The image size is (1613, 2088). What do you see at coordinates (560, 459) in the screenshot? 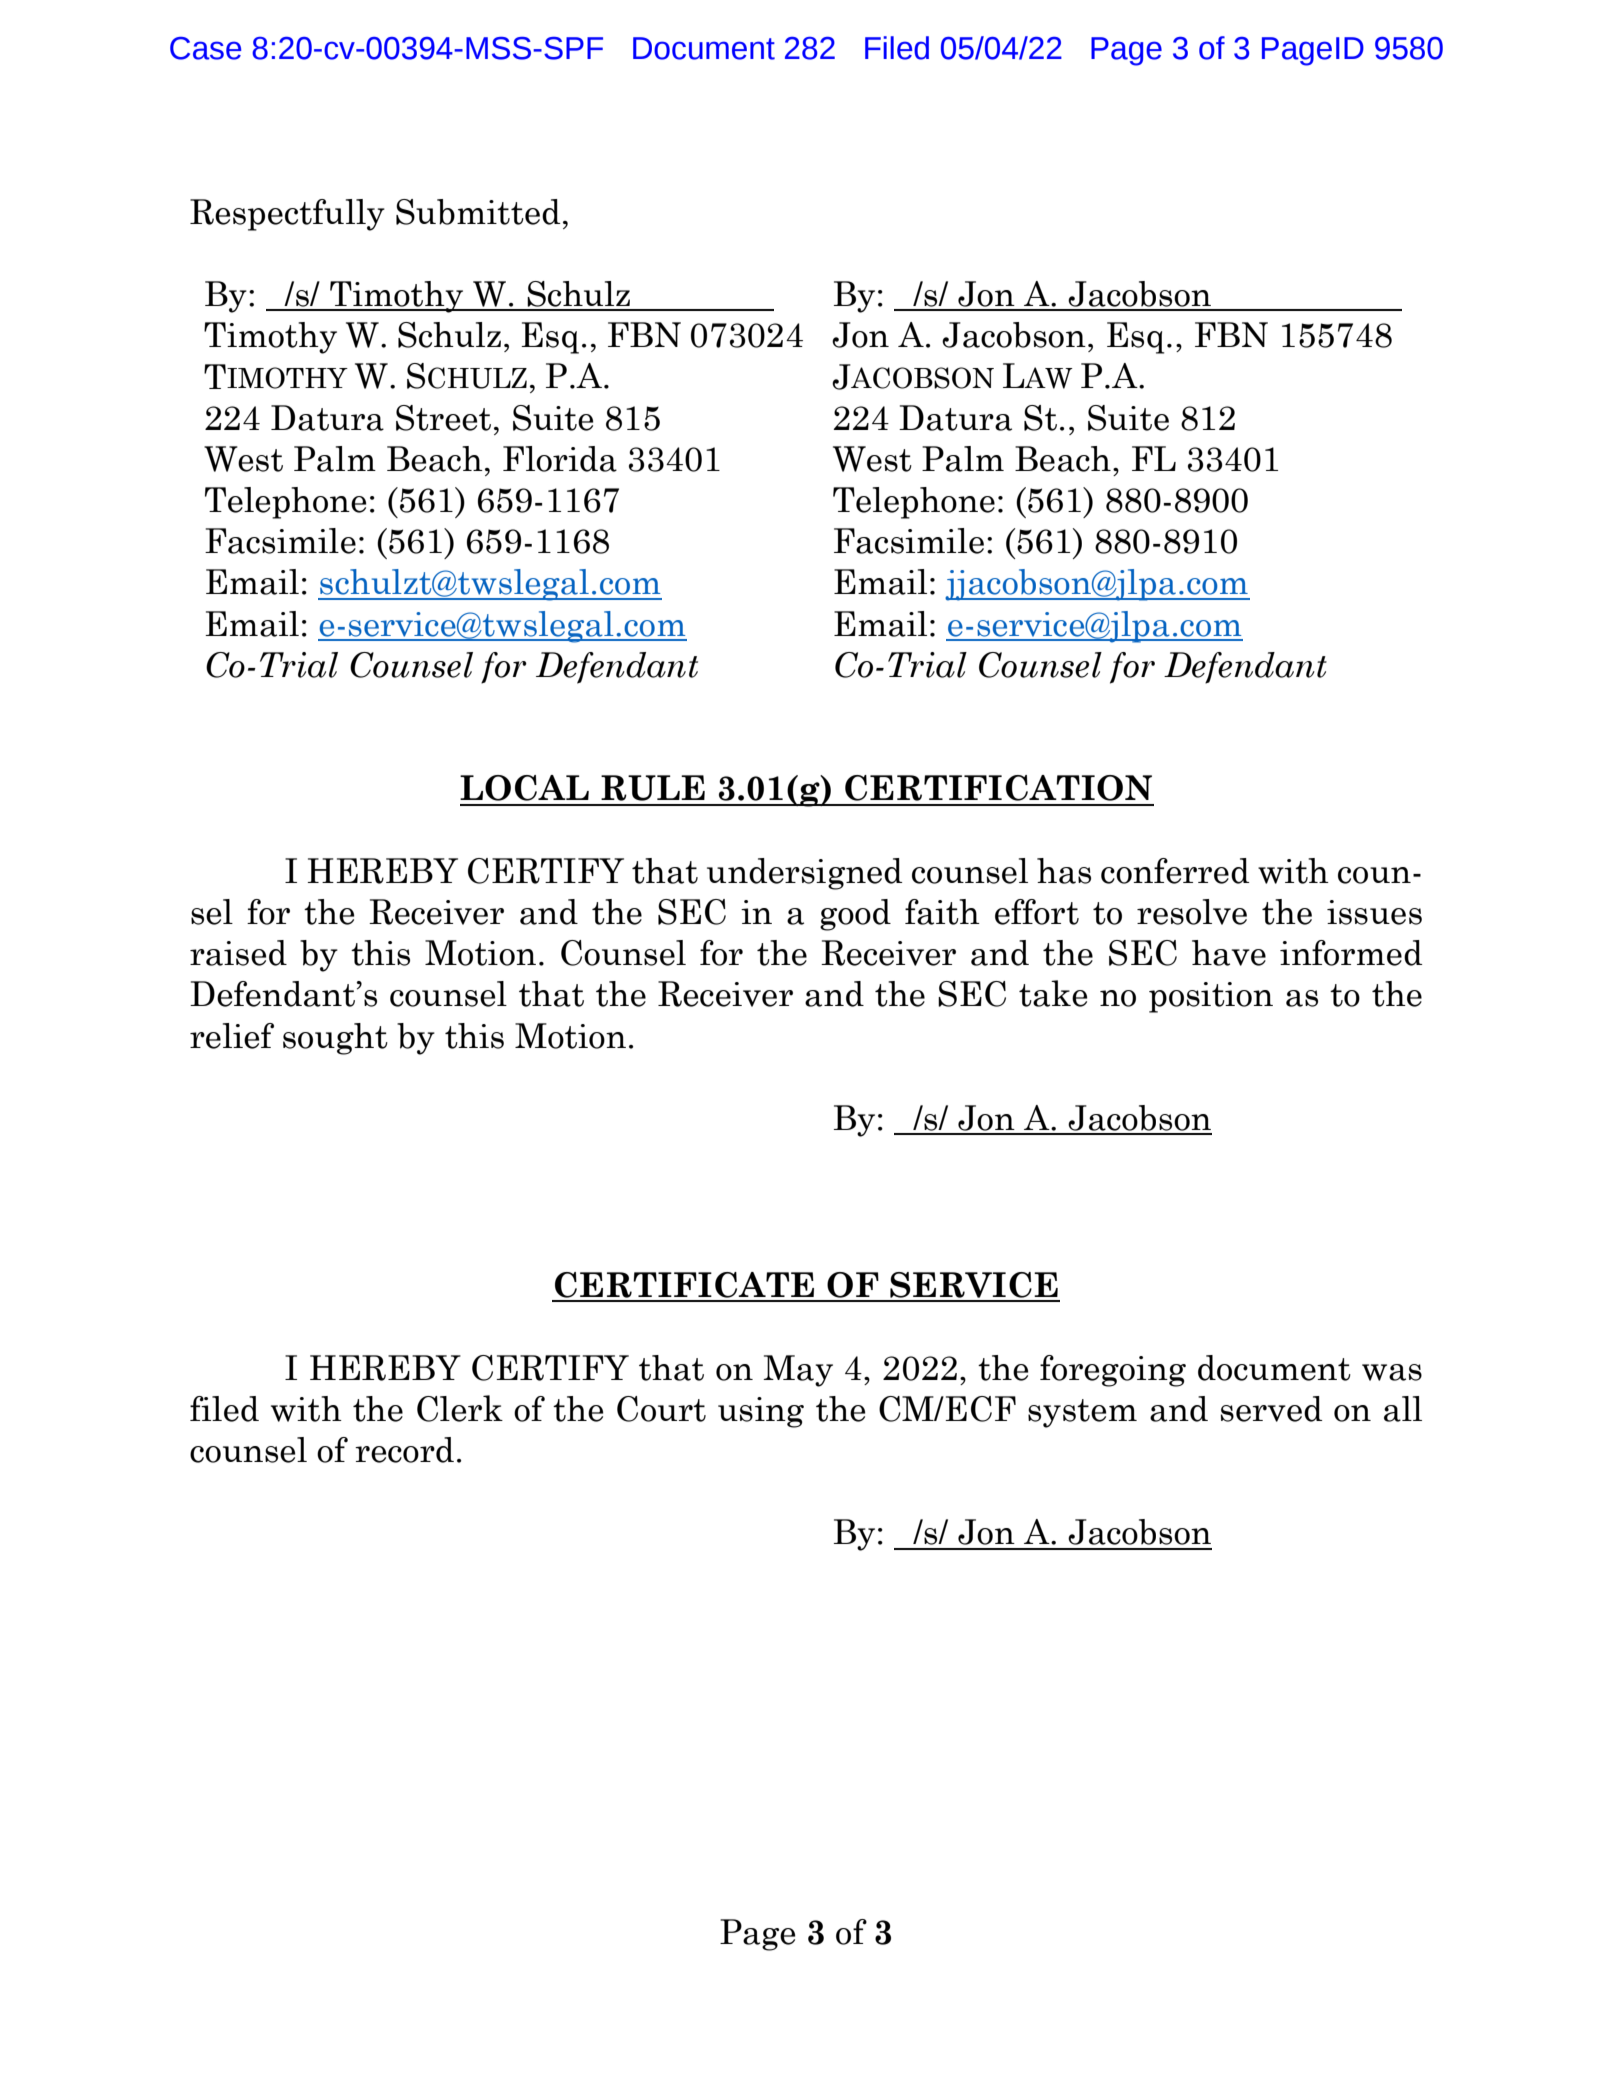
I see `Florida` at bounding box center [560, 459].
